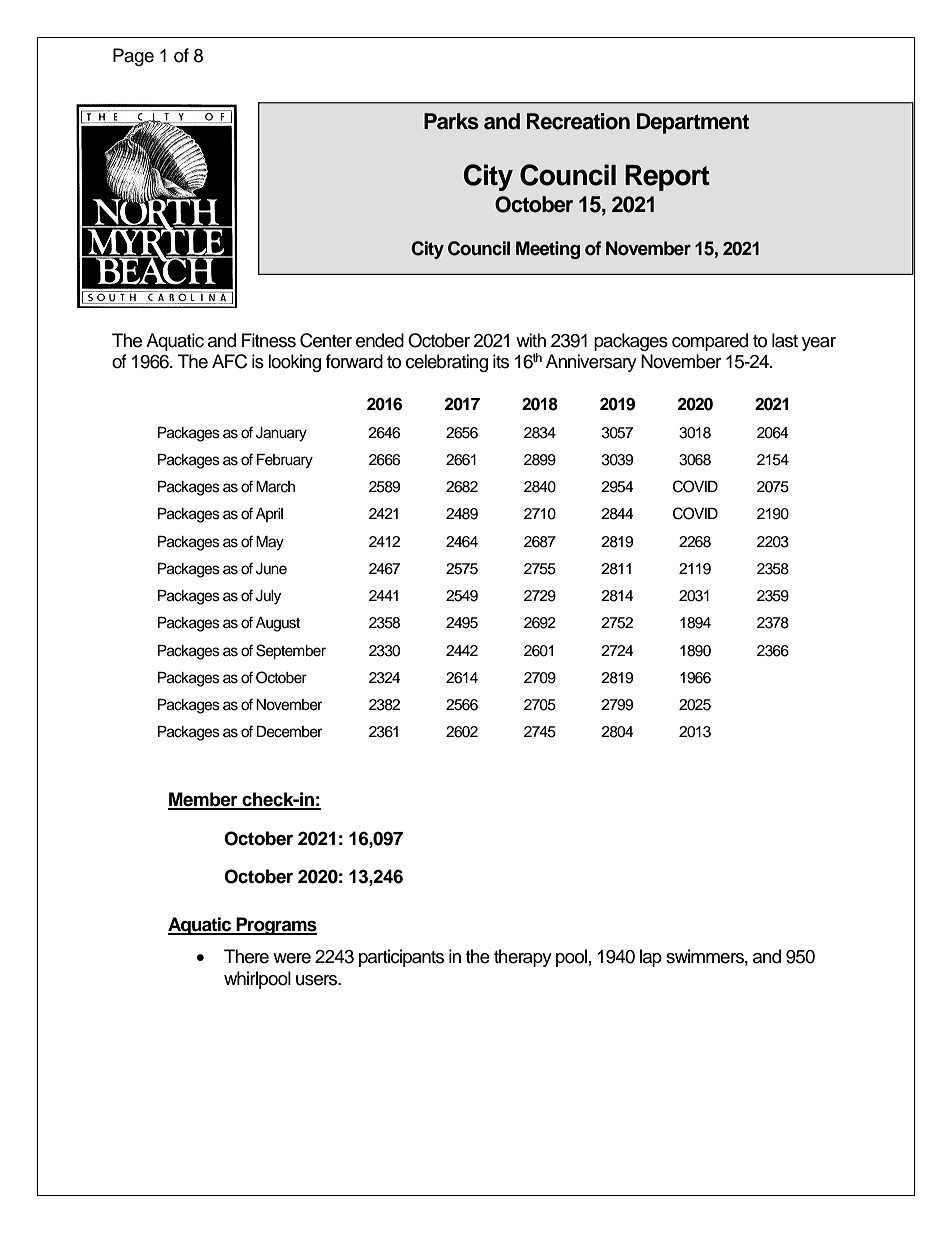  Describe the element at coordinates (651, 958) in the screenshot. I see `lap` at that location.
